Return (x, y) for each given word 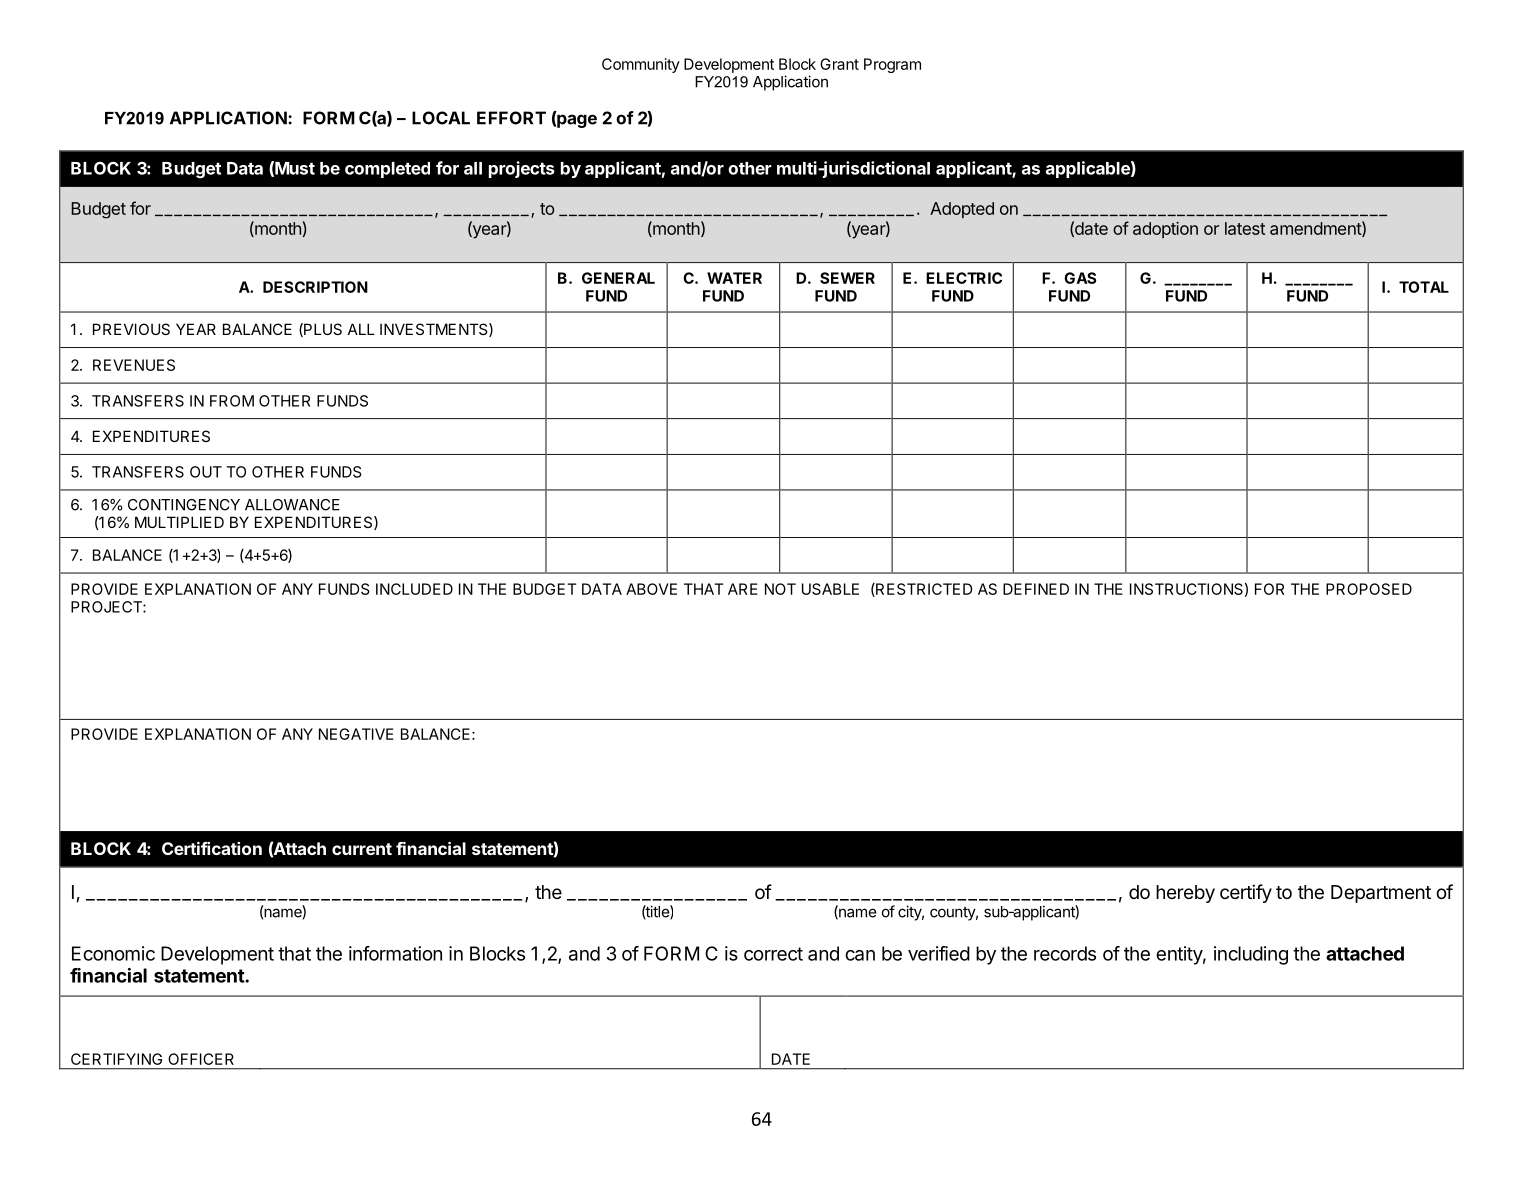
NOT (780, 589)
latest (1245, 228)
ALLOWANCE (292, 505)
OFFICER (201, 1059)
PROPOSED (1369, 589)
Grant (839, 64)
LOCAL (441, 118)
